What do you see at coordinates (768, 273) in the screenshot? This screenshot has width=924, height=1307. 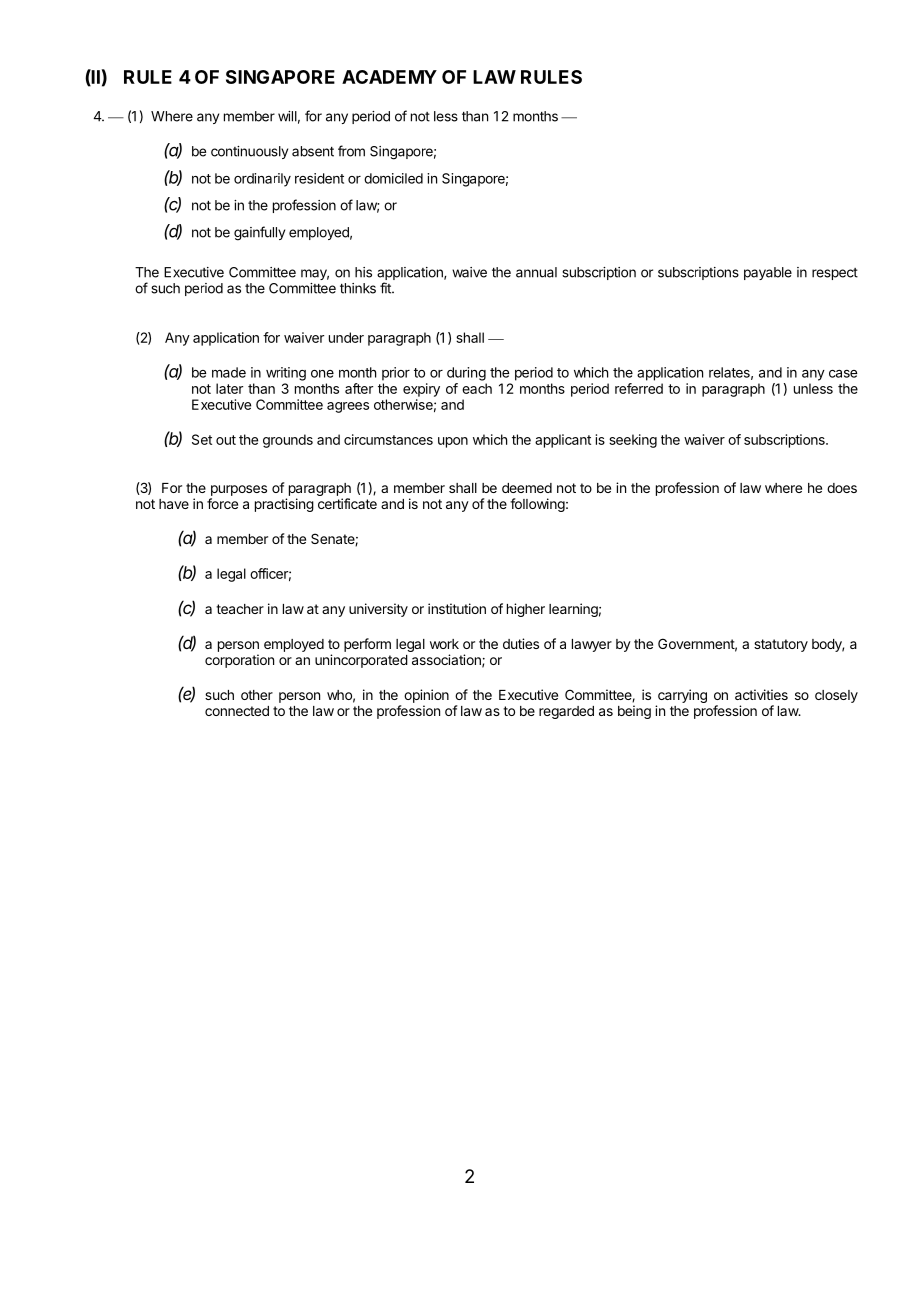 I see `payable` at bounding box center [768, 273].
